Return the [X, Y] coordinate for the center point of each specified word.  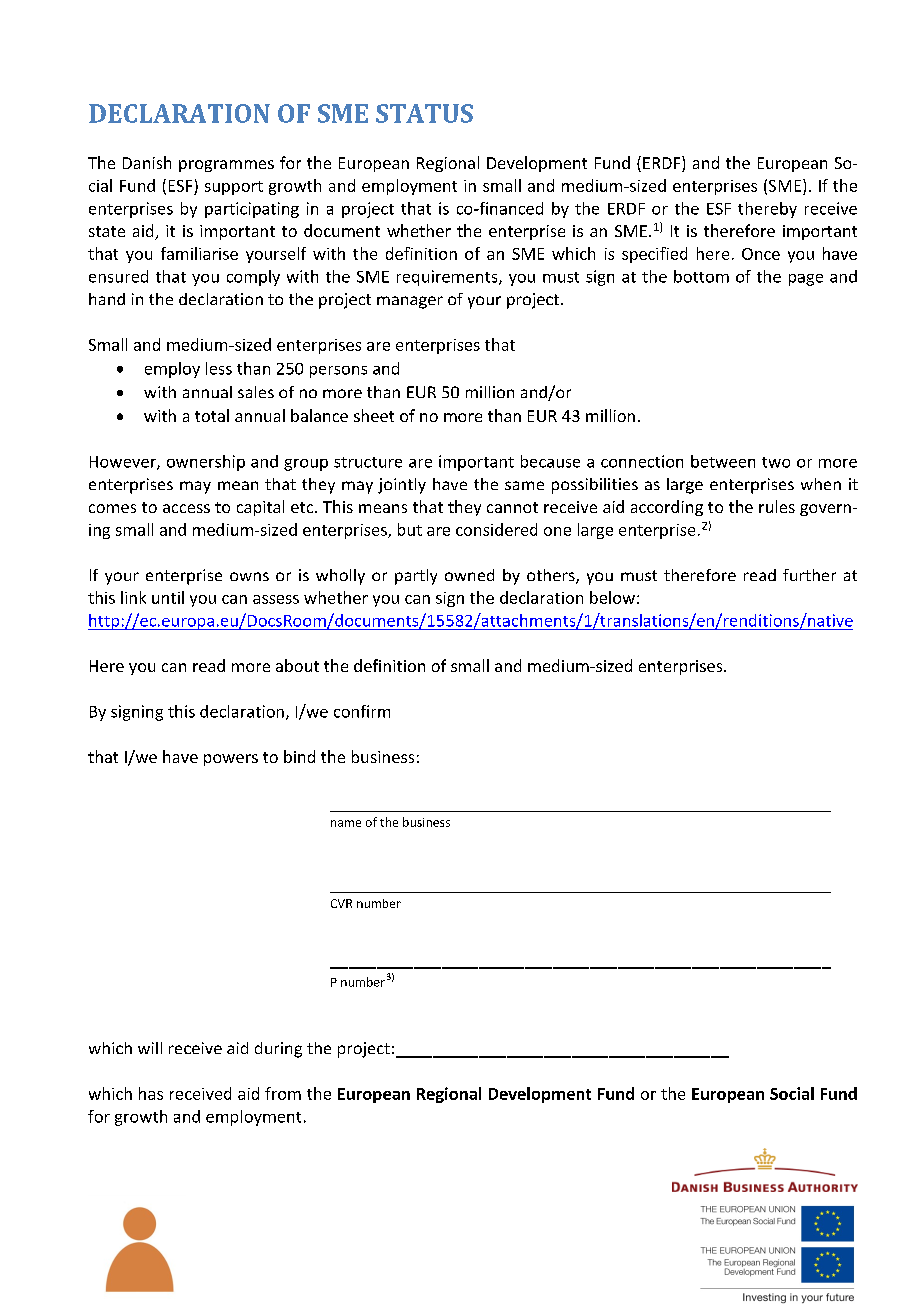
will [150, 1048]
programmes [226, 166]
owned [469, 575]
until [168, 597]
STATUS [424, 113]
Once [761, 254]
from [283, 1093]
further [809, 575]
